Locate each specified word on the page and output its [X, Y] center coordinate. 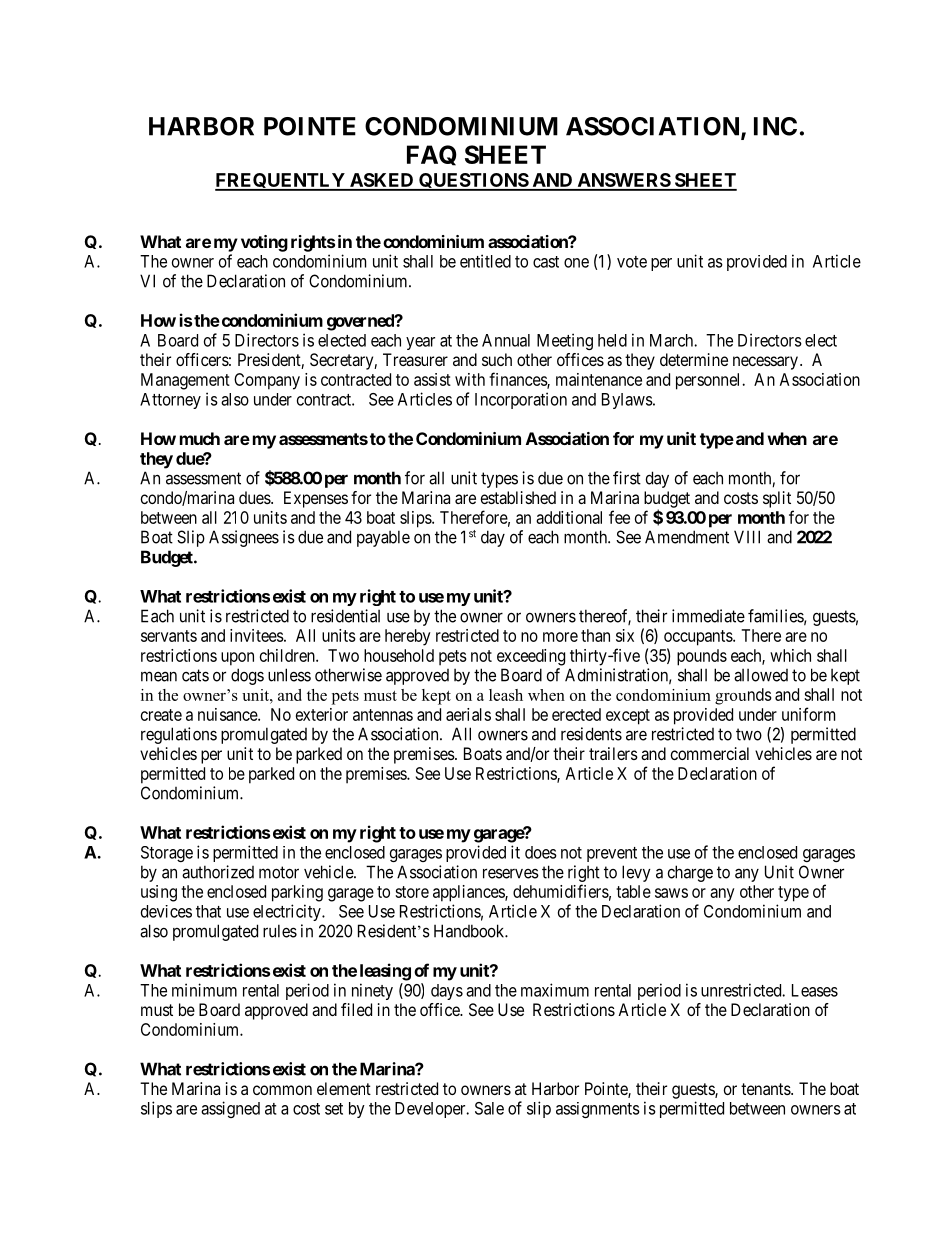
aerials [468, 714]
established [518, 497]
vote [632, 262]
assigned [230, 1109]
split [777, 499]
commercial [710, 753]
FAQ [432, 155]
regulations [179, 735]
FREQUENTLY [281, 182]
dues [255, 497]
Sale [489, 1108]
